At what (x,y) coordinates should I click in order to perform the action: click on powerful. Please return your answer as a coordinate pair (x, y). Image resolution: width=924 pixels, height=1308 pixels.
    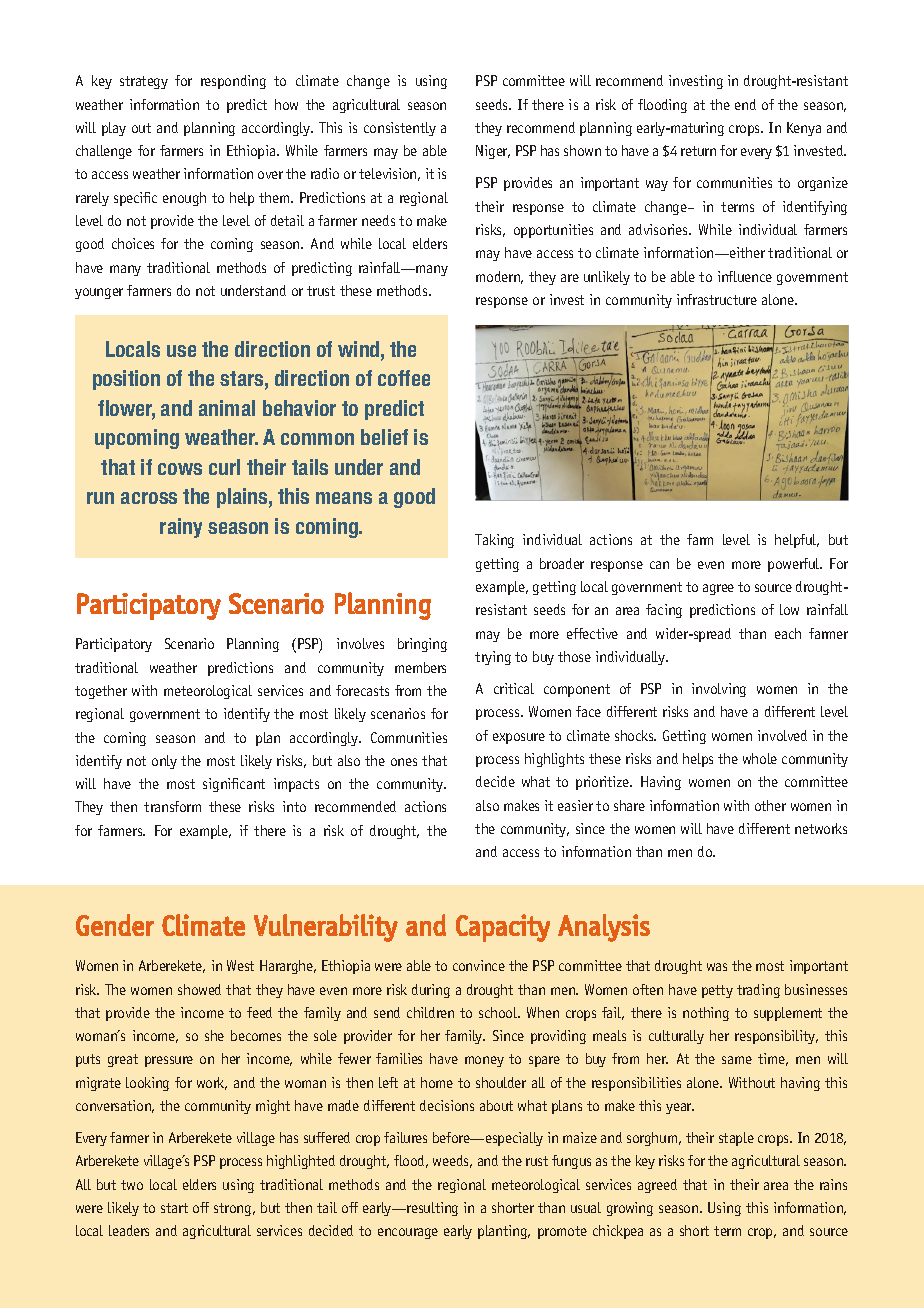
    Looking at the image, I should click on (795, 565).
